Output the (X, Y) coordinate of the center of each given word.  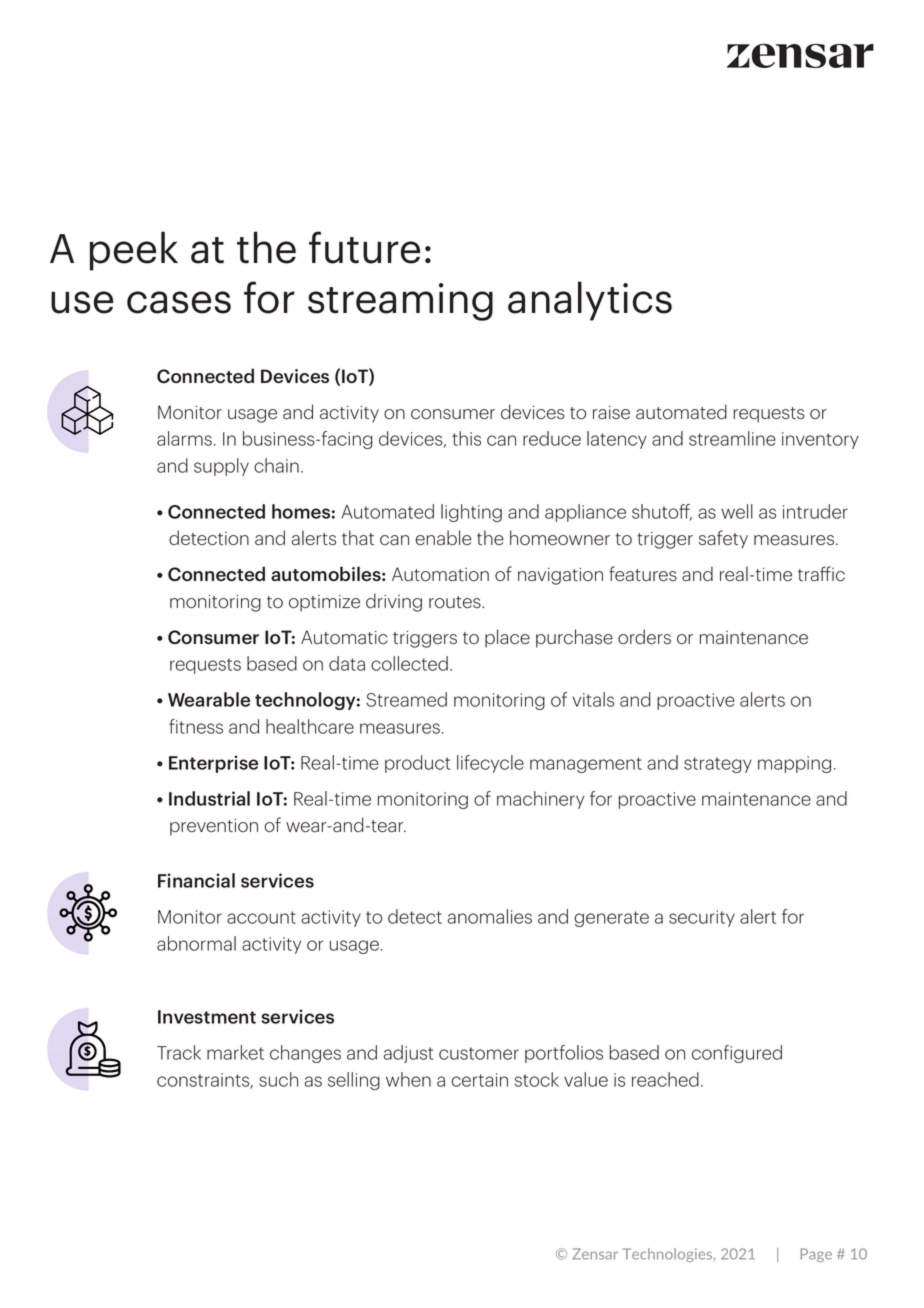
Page (816, 1255)
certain (479, 1080)
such (278, 1079)
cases (179, 302)
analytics (590, 301)
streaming (400, 302)
